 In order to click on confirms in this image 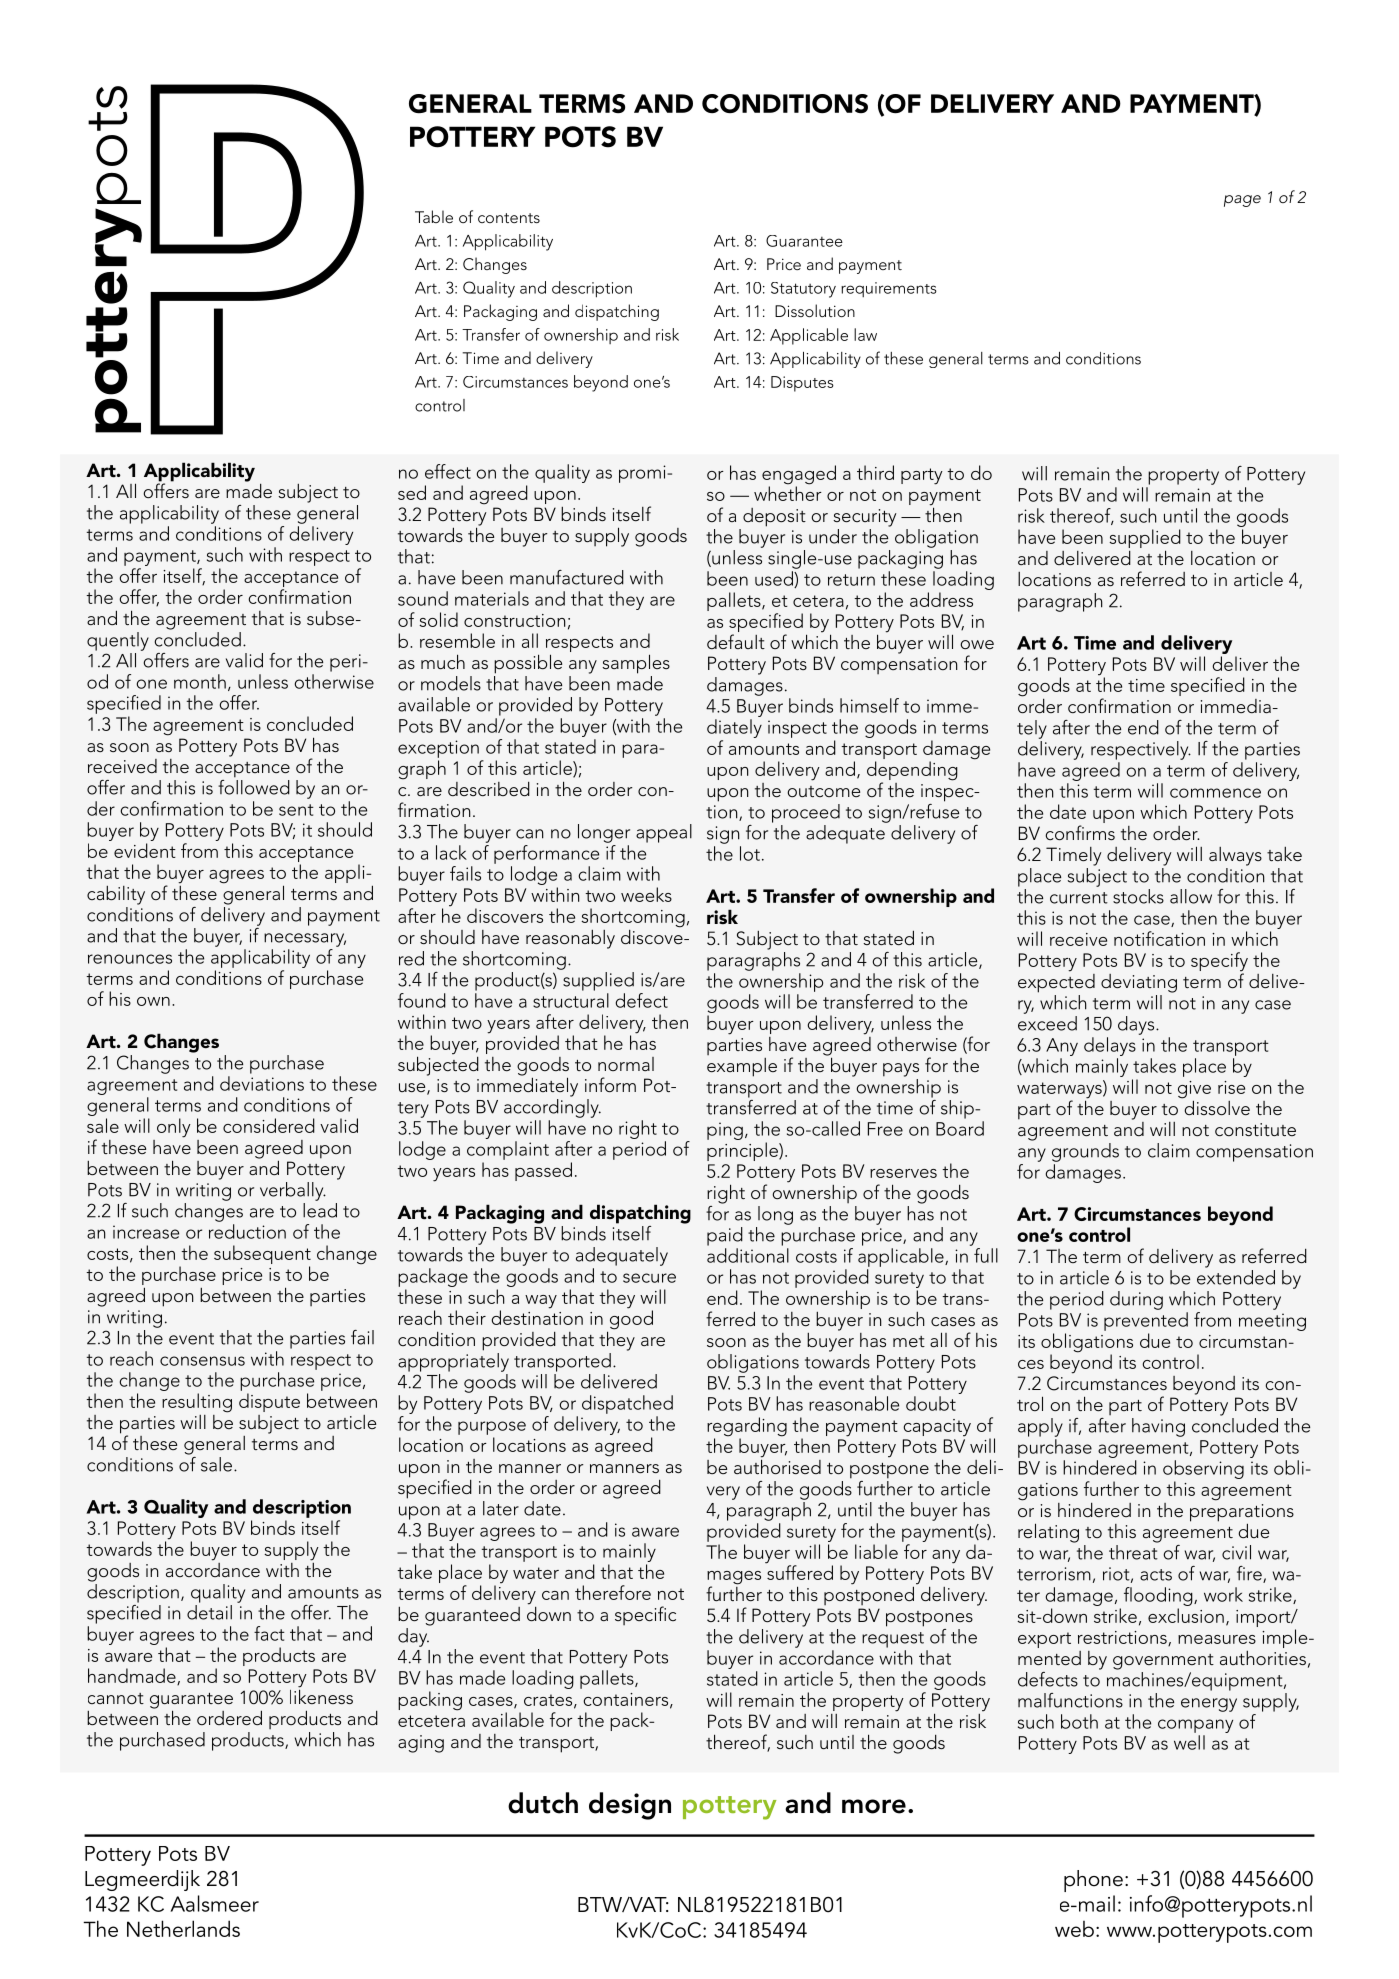, I will do `click(1080, 832)`.
